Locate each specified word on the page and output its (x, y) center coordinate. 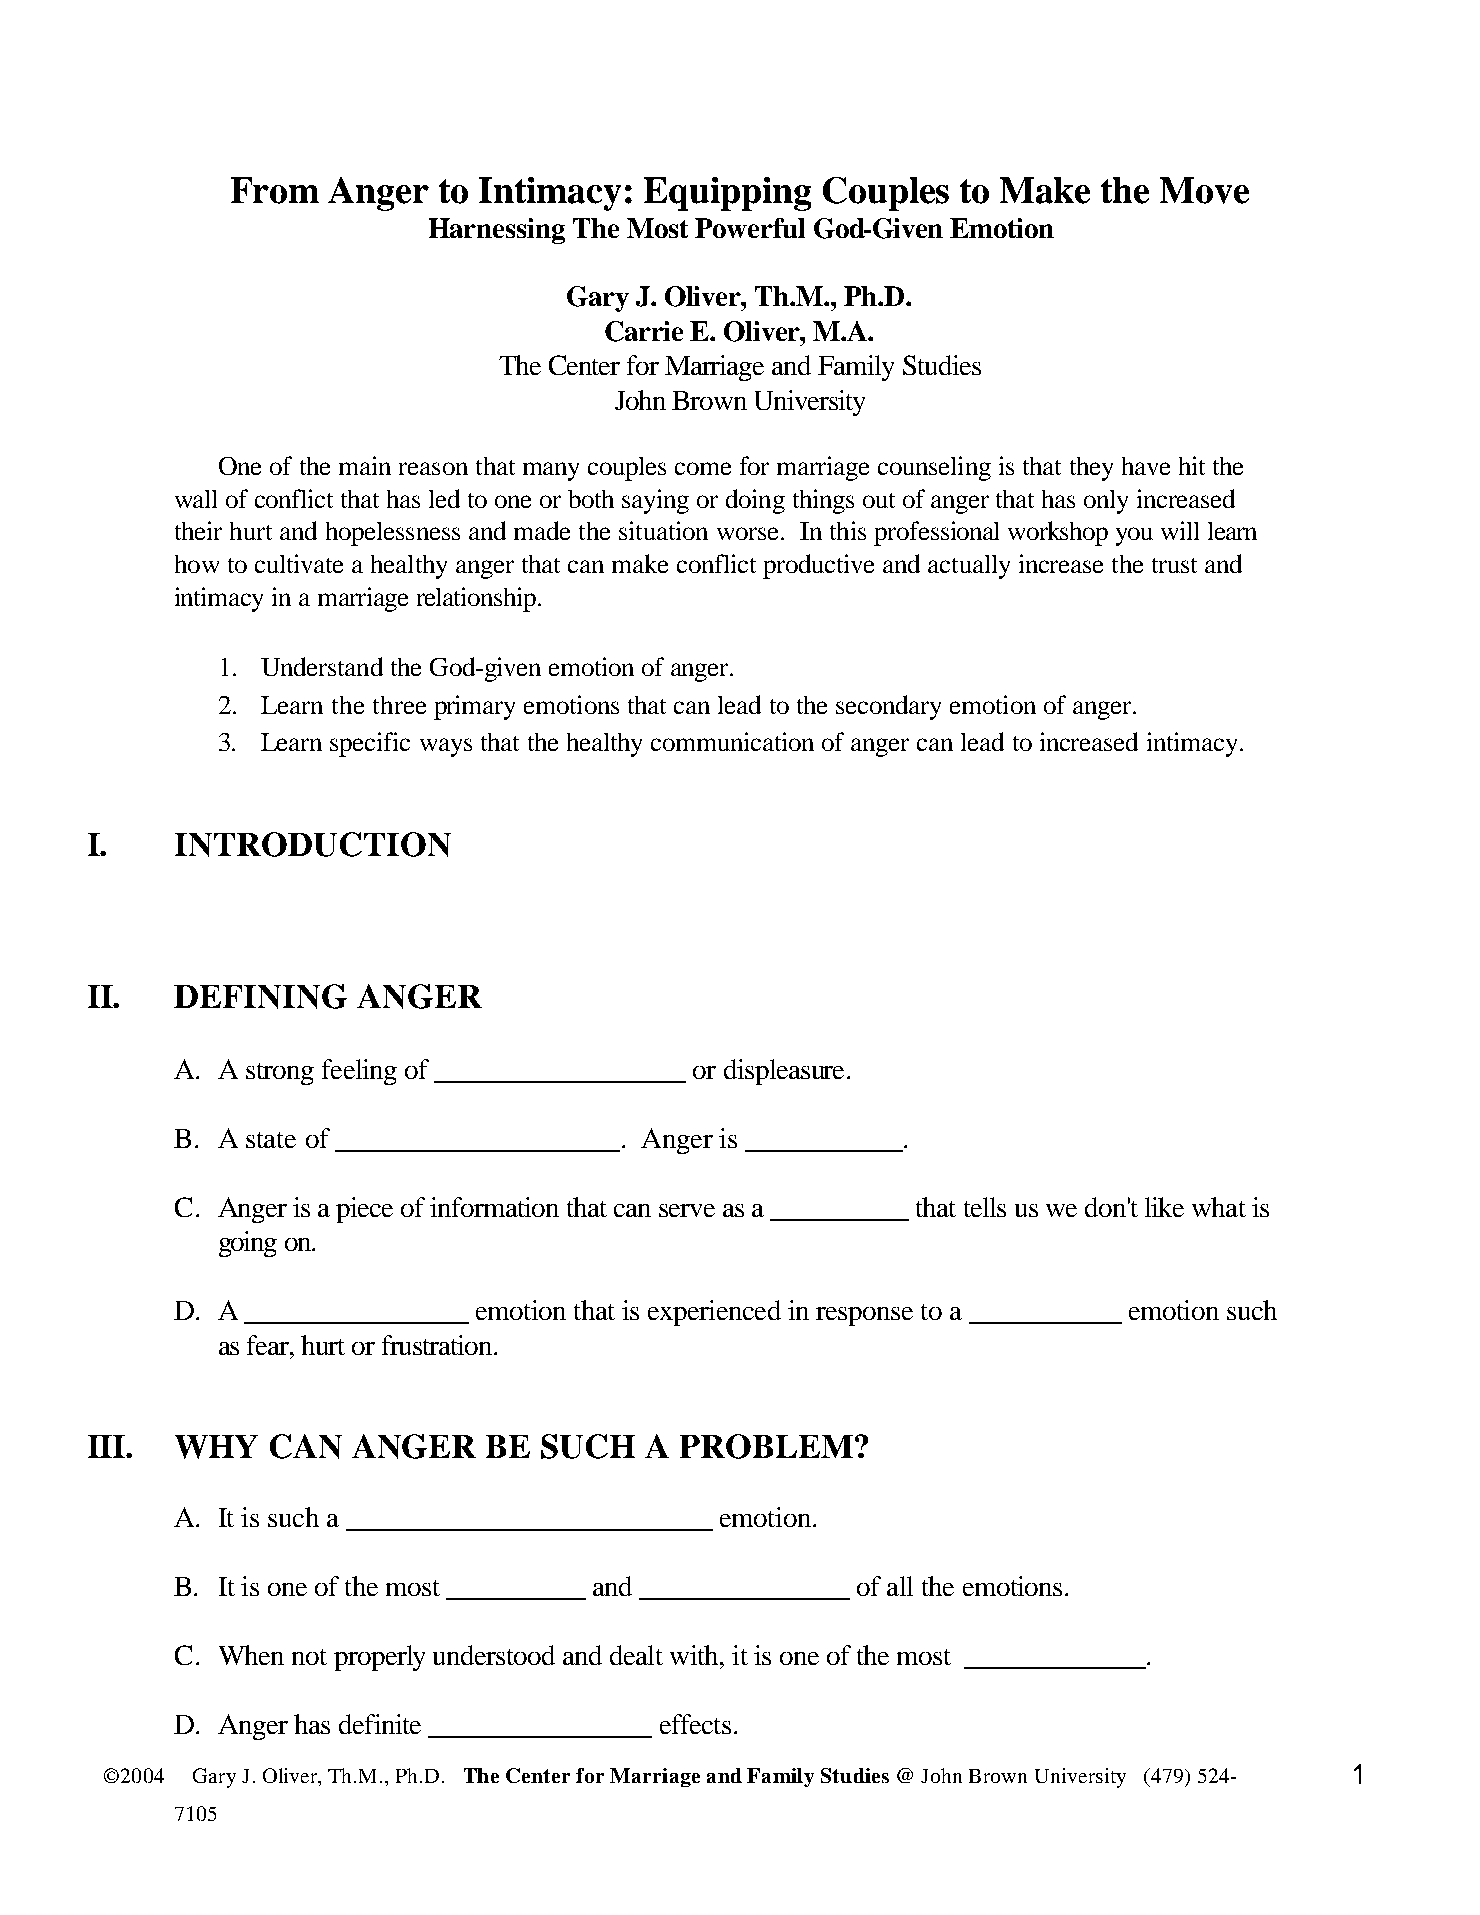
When (251, 1655)
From (275, 190)
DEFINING (260, 996)
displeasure (786, 1072)
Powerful (750, 228)
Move (1204, 190)
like (1164, 1207)
